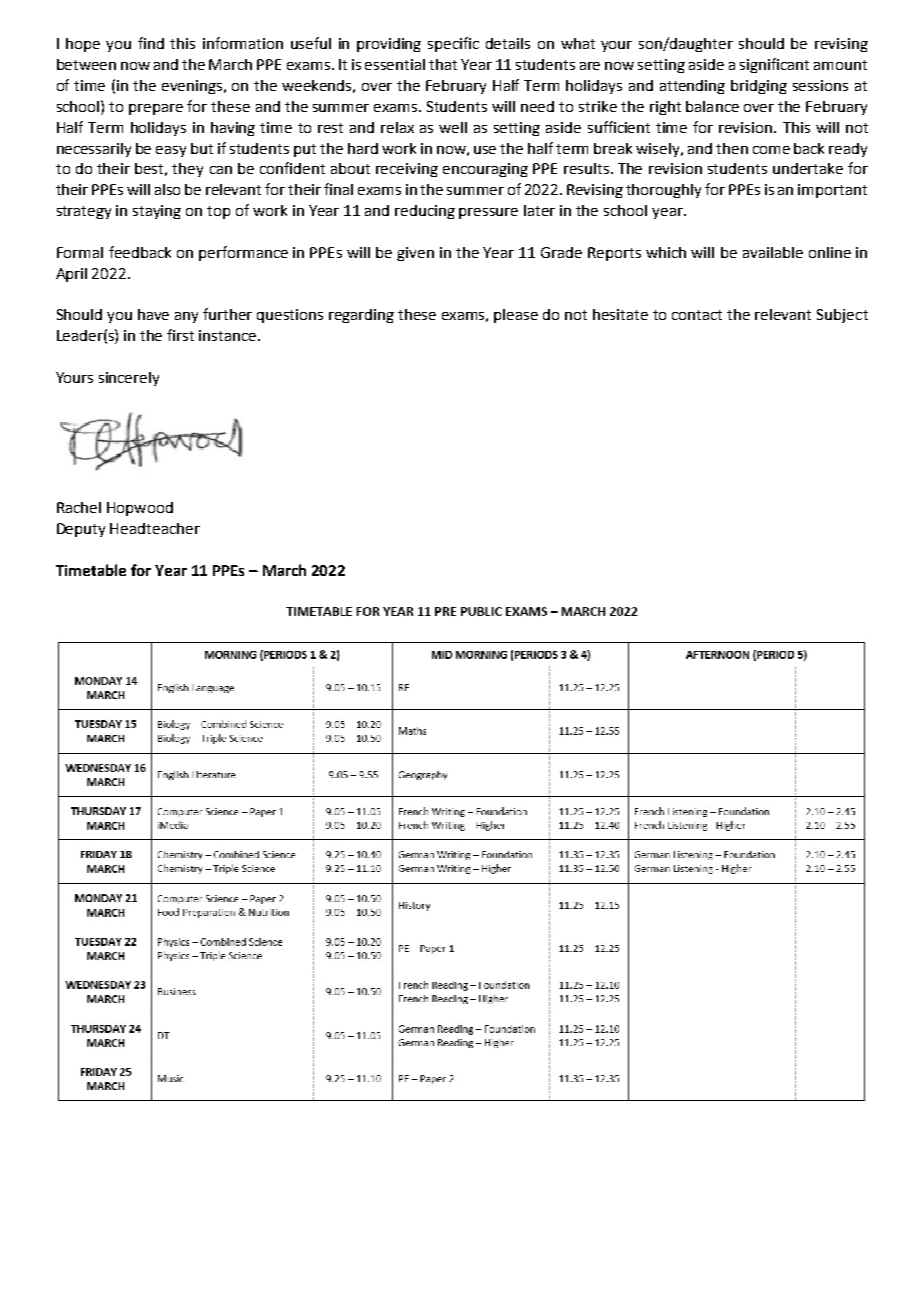 This document has height=1308, width=924. What do you see at coordinates (443, 64) in the document?
I see `that` at bounding box center [443, 64].
